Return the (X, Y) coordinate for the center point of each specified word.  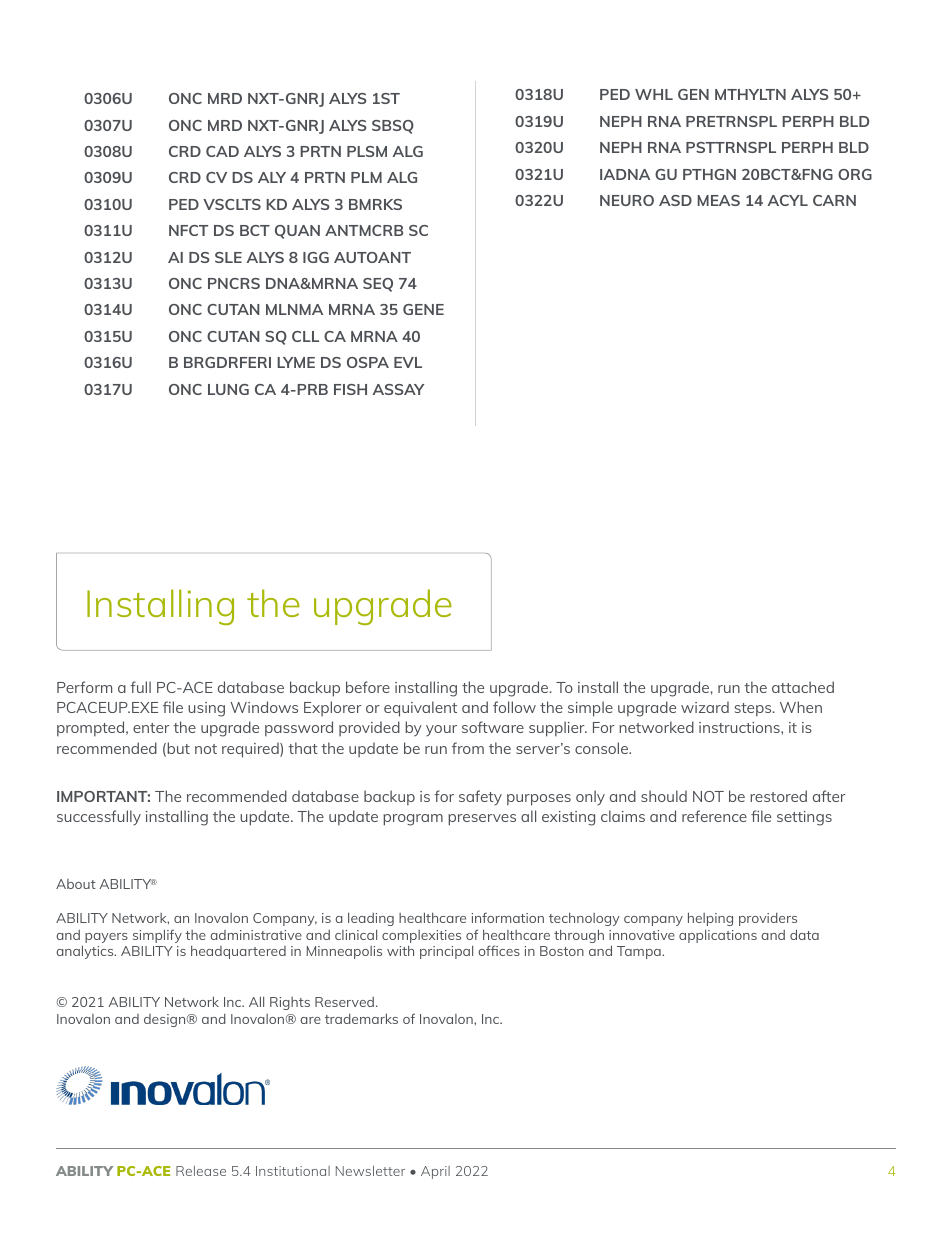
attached (803, 687)
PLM (366, 177)
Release (201, 1171)
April (435, 1172)
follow (514, 707)
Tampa (640, 952)
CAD (222, 151)
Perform (84, 687)
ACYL (788, 200)
